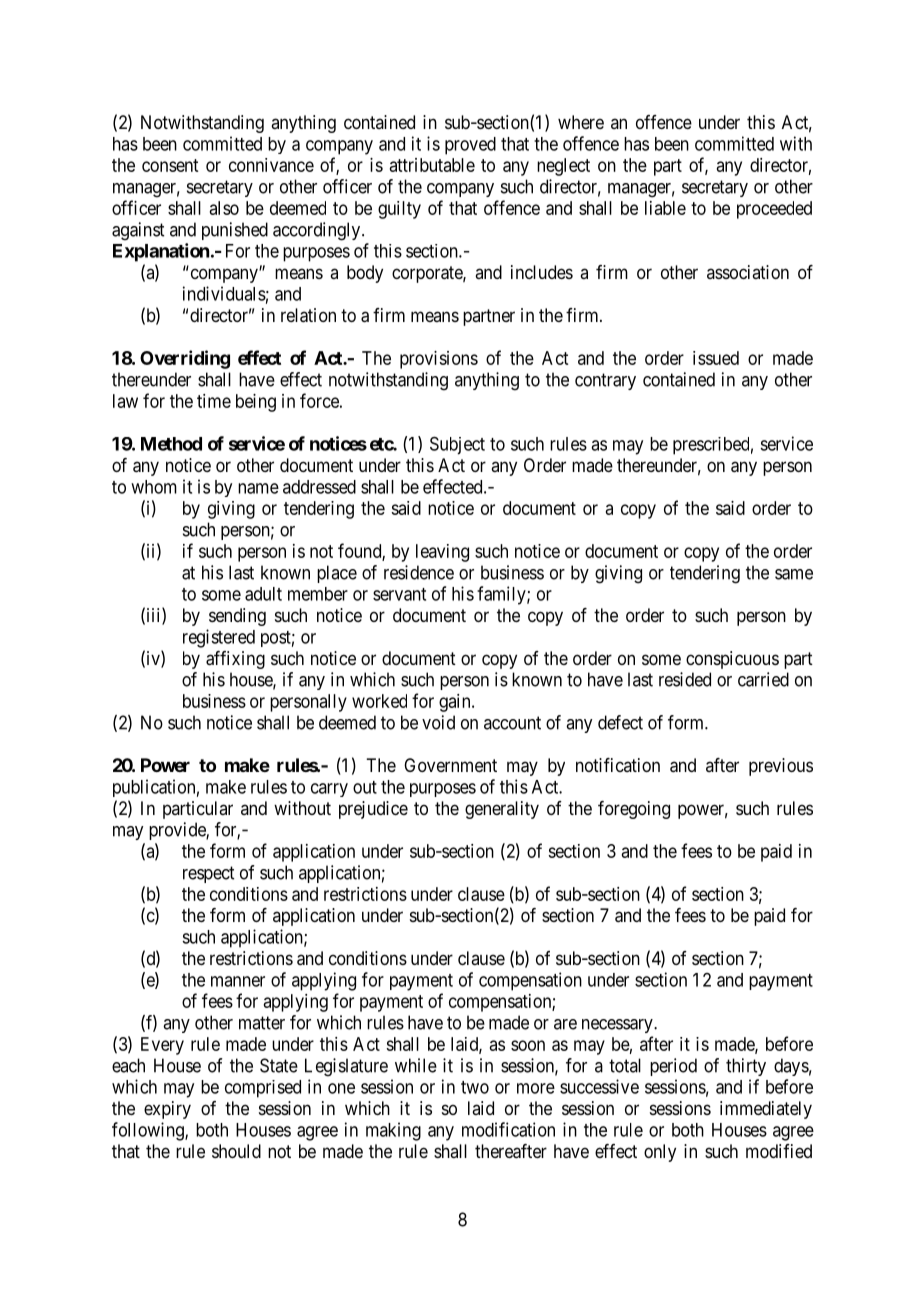 This screenshot has width=924, height=1308. What do you see at coordinates (502, 810) in the screenshot?
I see `generality` at bounding box center [502, 810].
